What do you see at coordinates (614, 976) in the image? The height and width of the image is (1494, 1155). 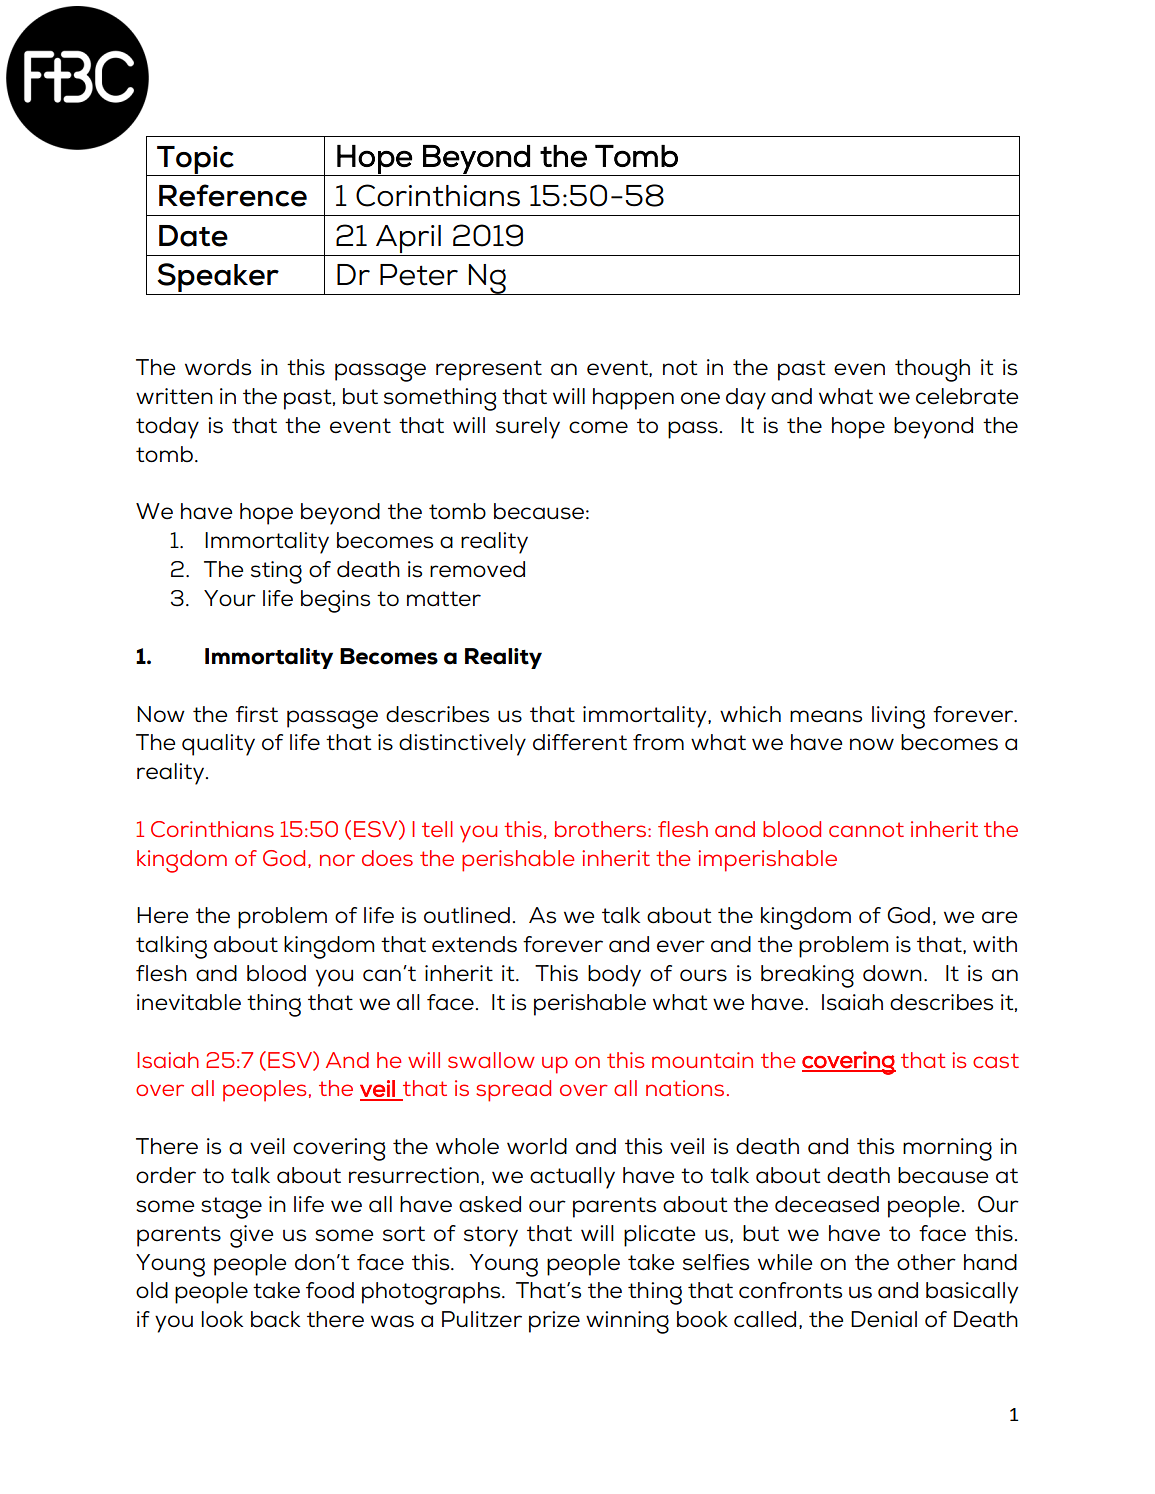 I see `body` at bounding box center [614, 976].
